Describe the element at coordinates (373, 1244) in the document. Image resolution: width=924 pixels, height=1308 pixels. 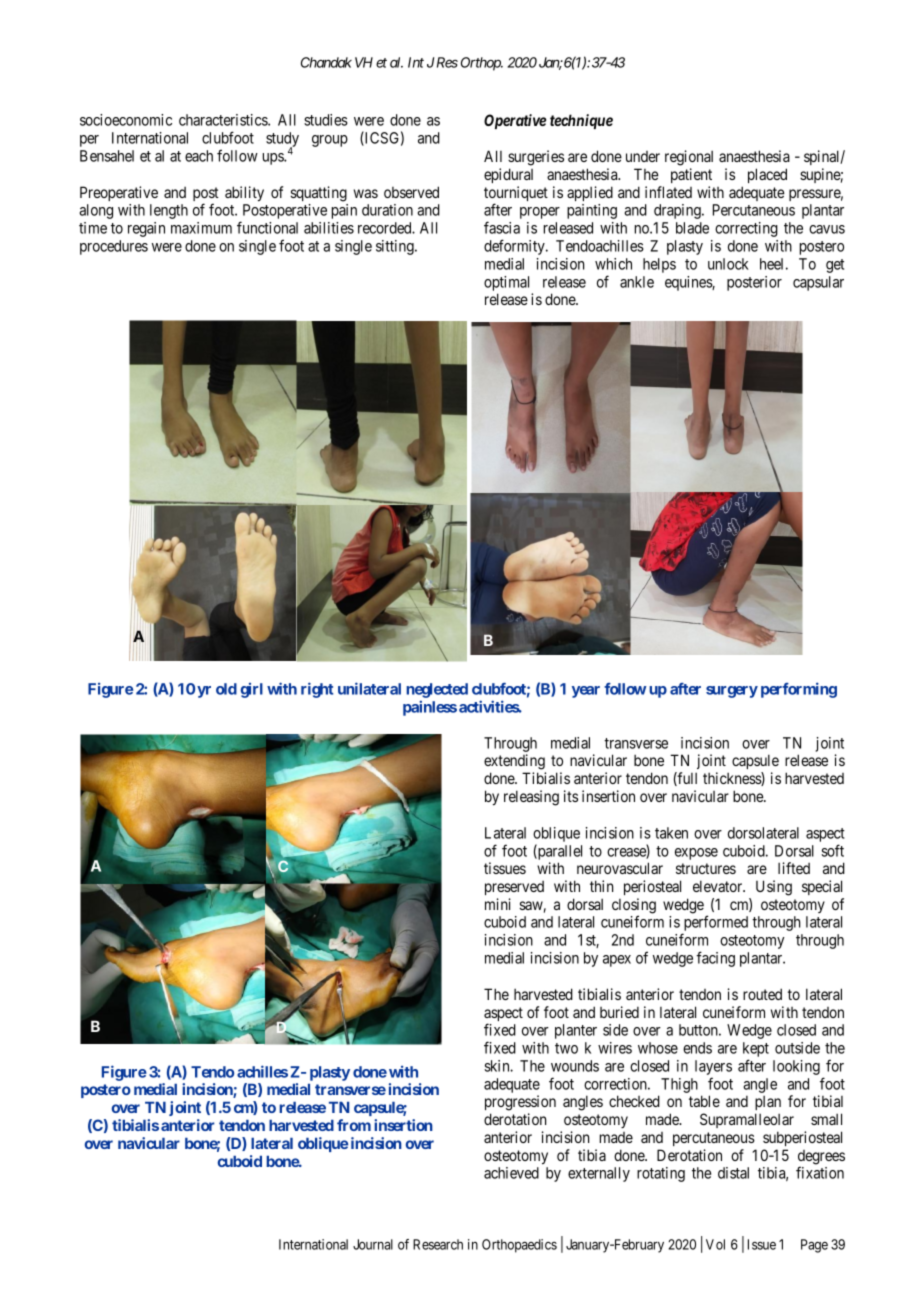
I see `Journal` at that location.
